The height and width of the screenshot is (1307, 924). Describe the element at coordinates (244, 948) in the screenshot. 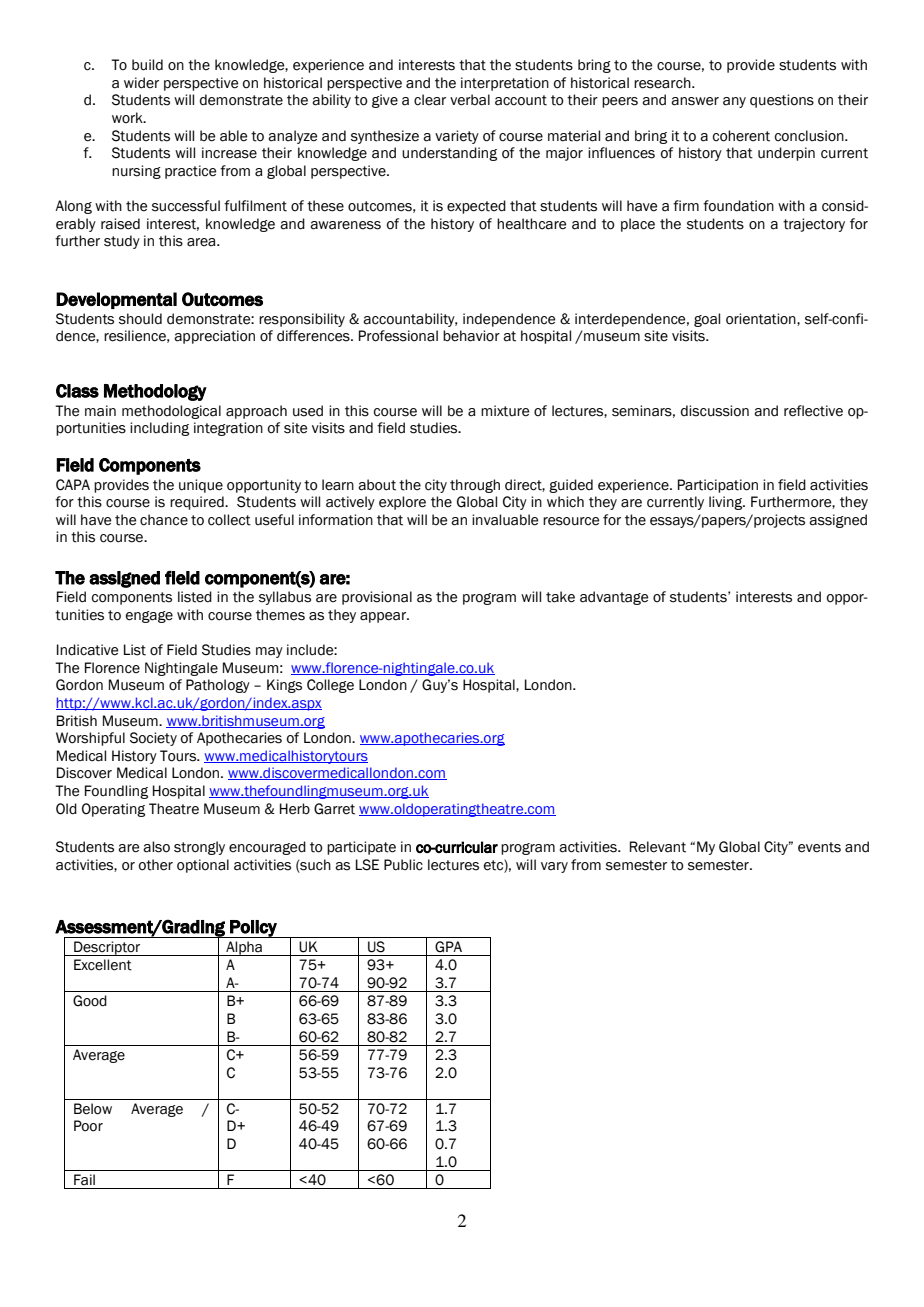

I see `Alpha` at that location.
